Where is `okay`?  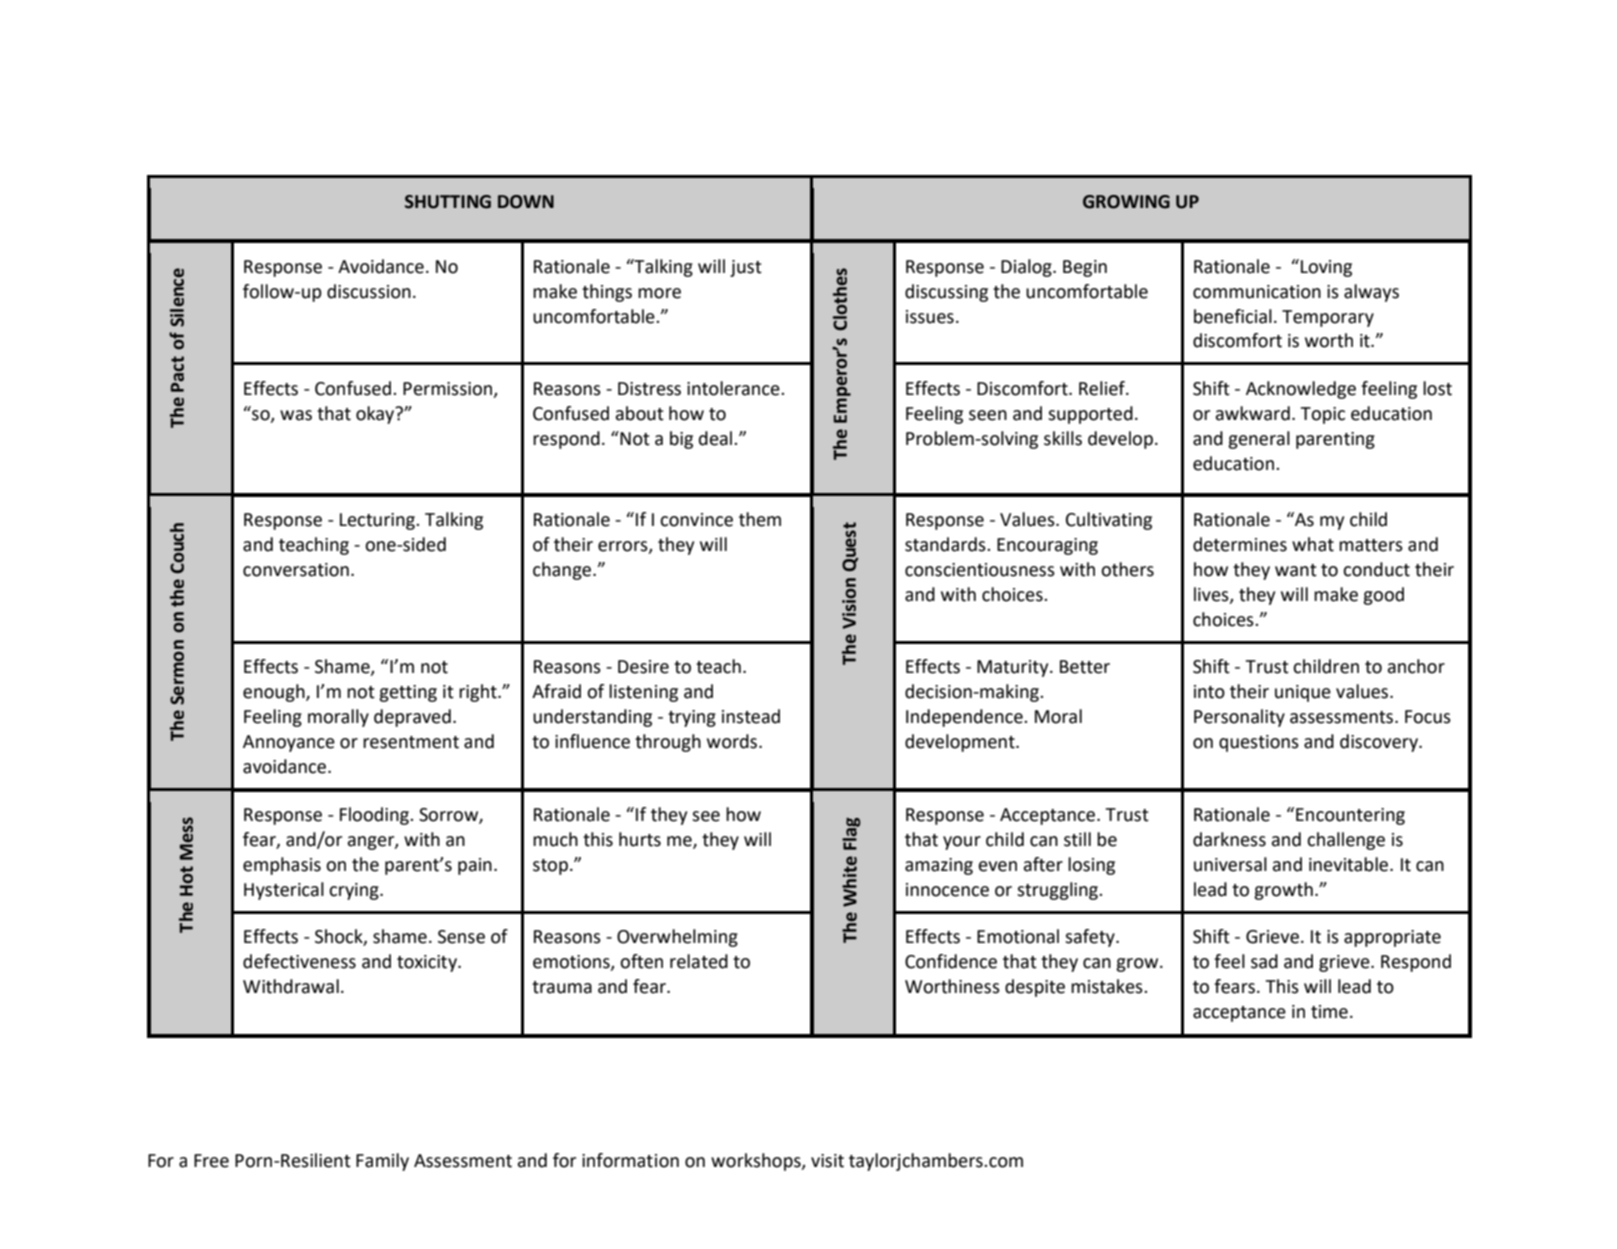 okay is located at coordinates (376, 415).
